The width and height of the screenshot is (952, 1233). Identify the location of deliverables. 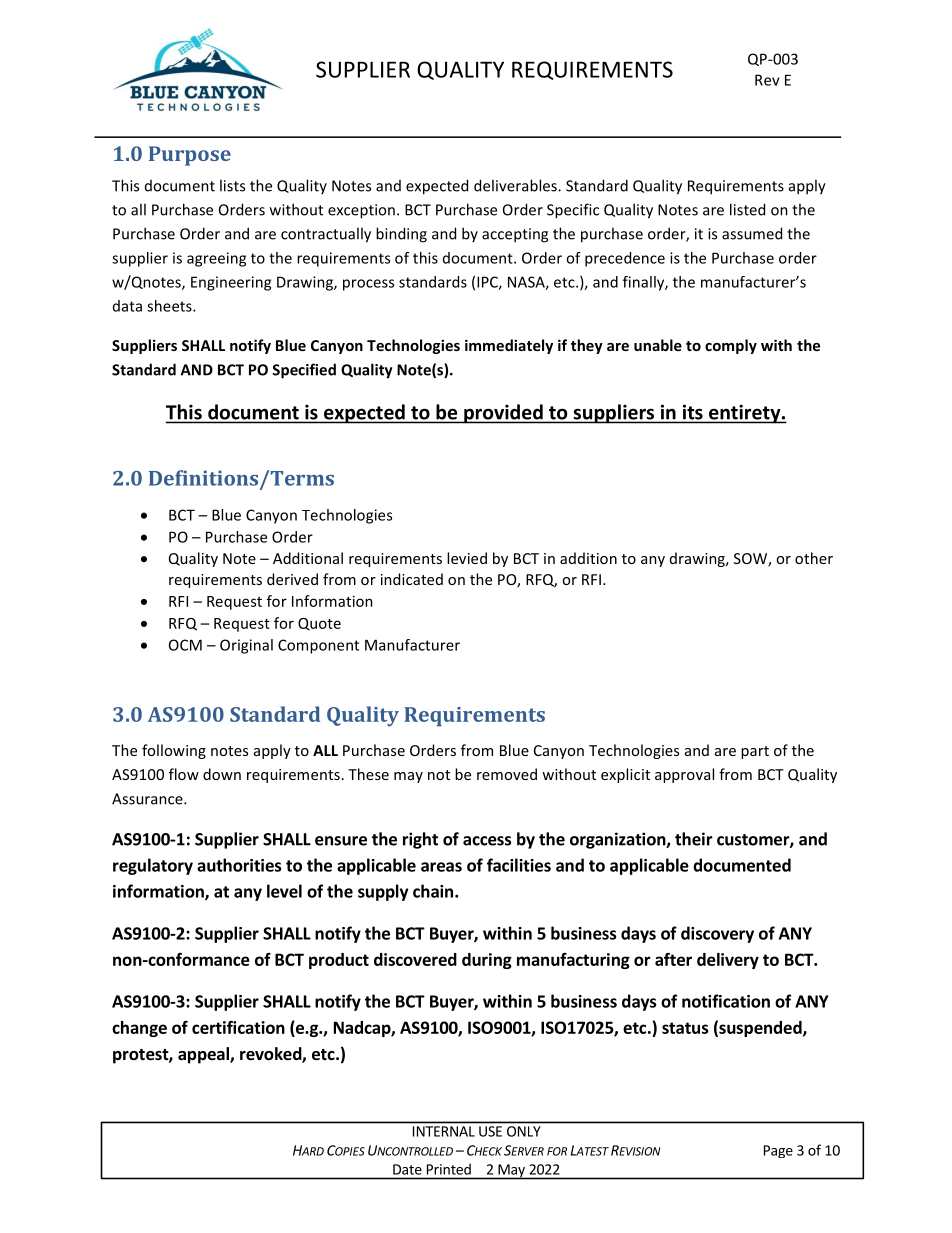
(516, 185).
